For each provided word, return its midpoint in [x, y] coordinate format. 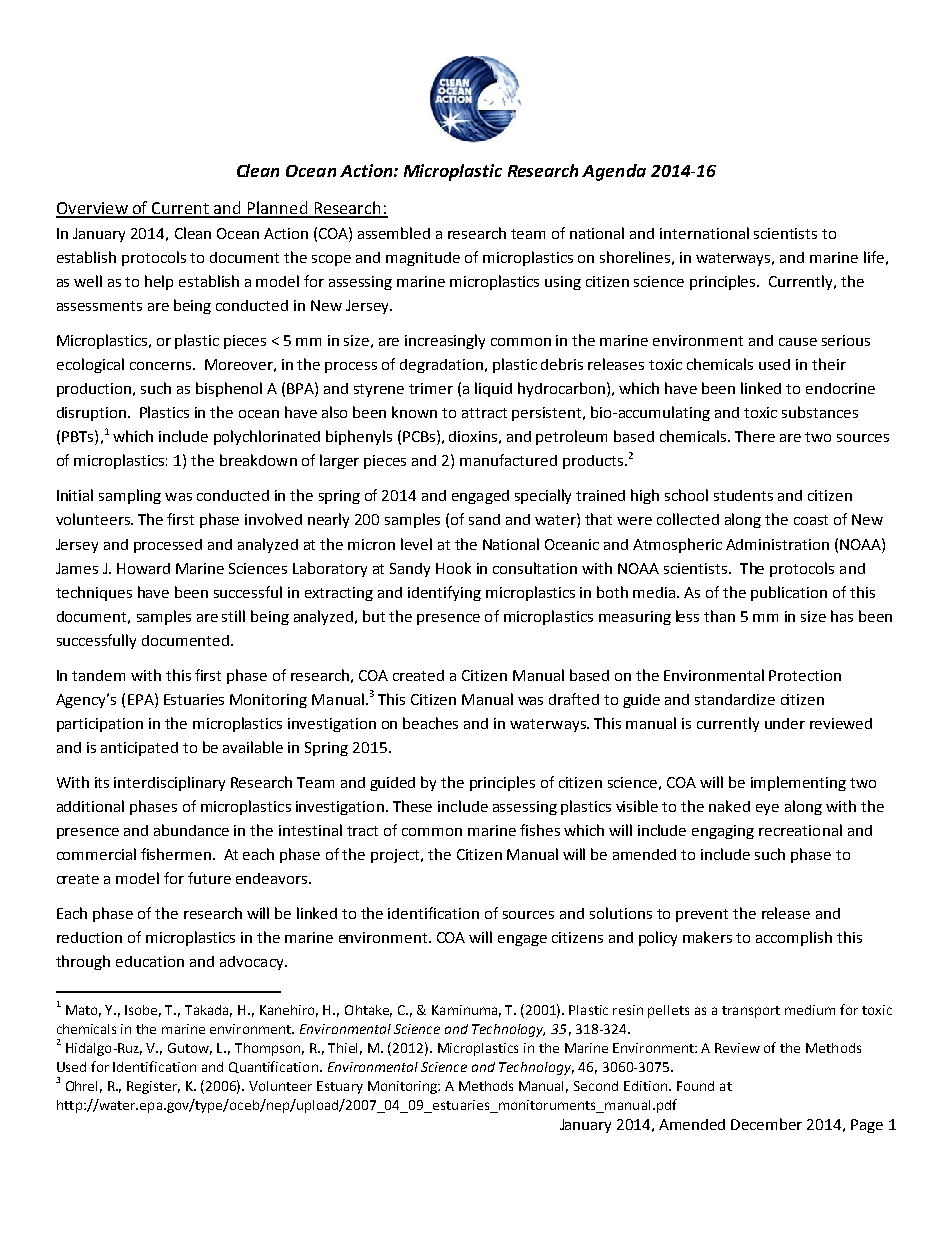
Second [596, 1086]
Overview [93, 209]
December [766, 1124]
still [233, 616]
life [874, 257]
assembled [394, 233]
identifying [444, 593]
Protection [805, 675]
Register [153, 1087]
